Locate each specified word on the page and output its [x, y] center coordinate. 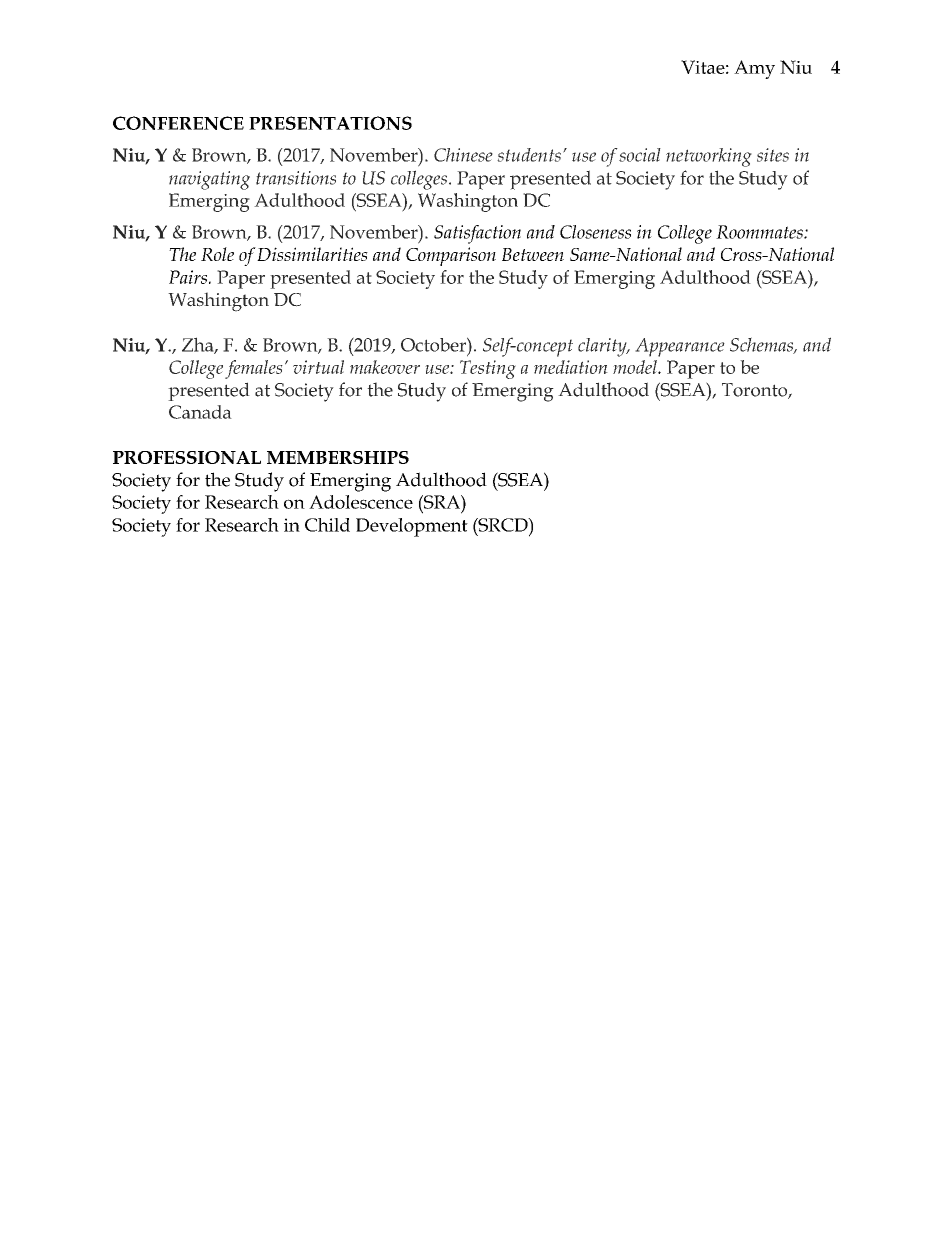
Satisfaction [477, 234]
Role [217, 254]
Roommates [760, 232]
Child [327, 525]
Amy [754, 69]
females [254, 369]
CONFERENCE [178, 123]
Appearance [680, 347]
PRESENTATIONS [330, 123]
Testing [488, 369]
